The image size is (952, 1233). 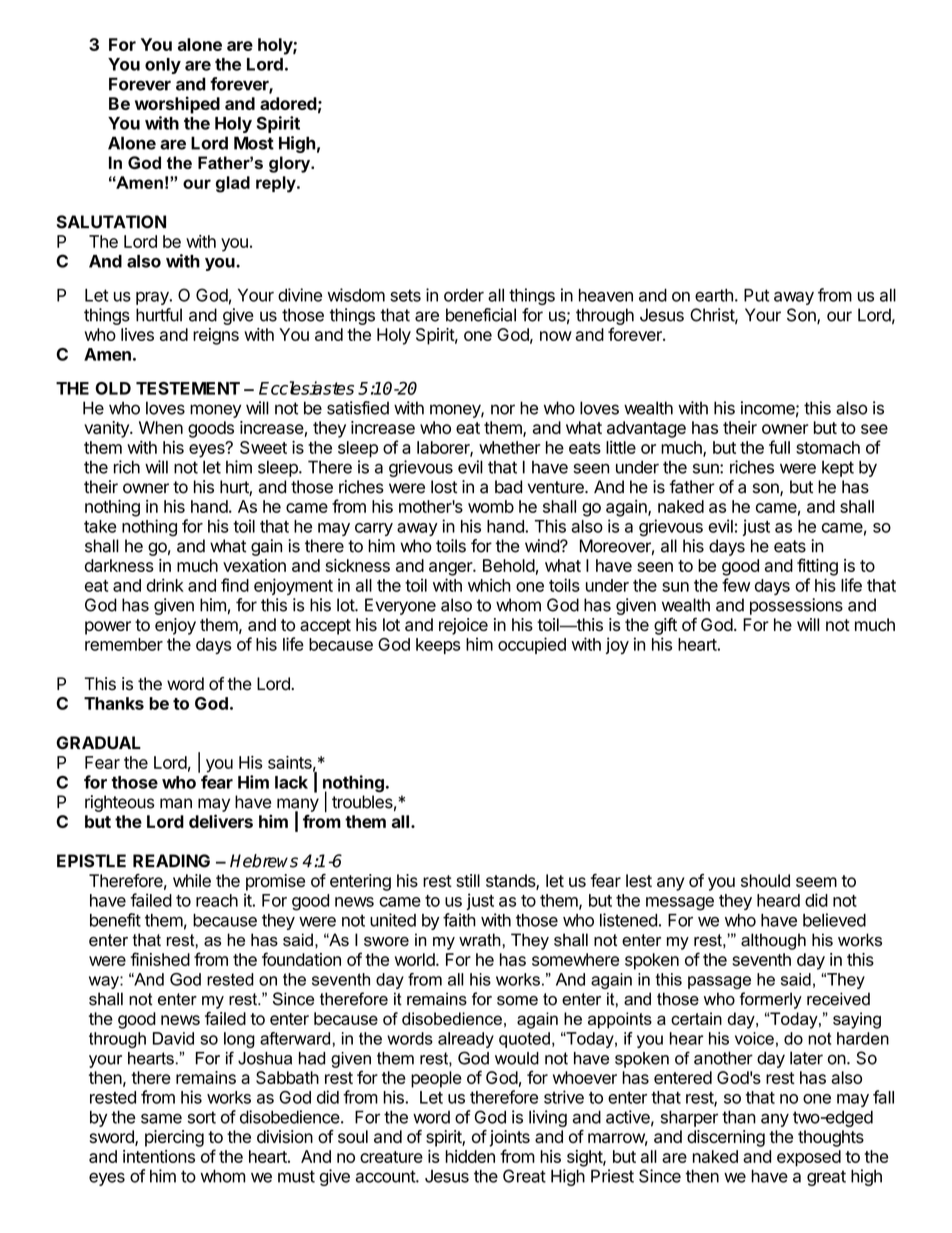 I want to click on while, so click(x=192, y=880).
